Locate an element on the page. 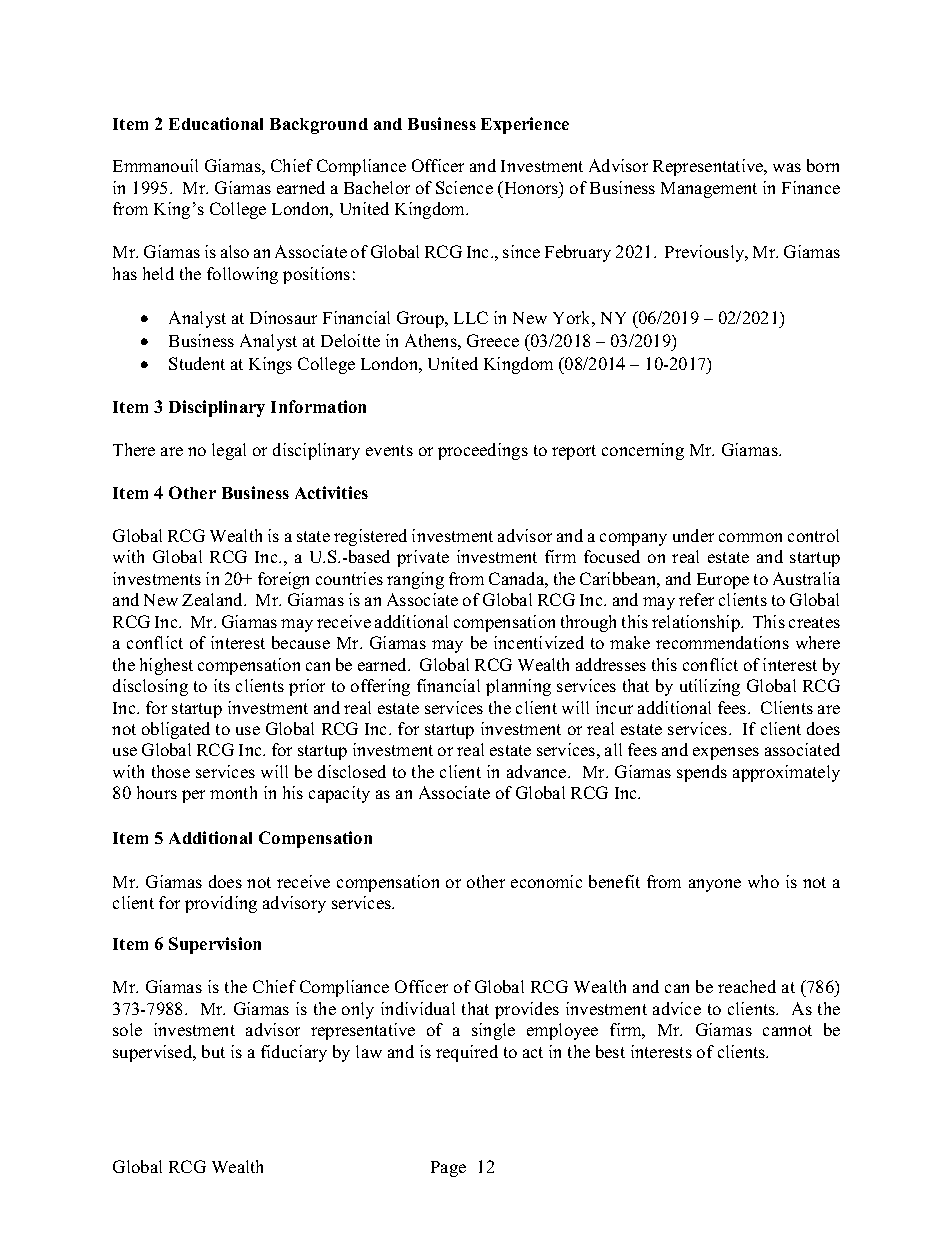 The width and height of the document is (952, 1233). proceedings is located at coordinates (483, 451).
